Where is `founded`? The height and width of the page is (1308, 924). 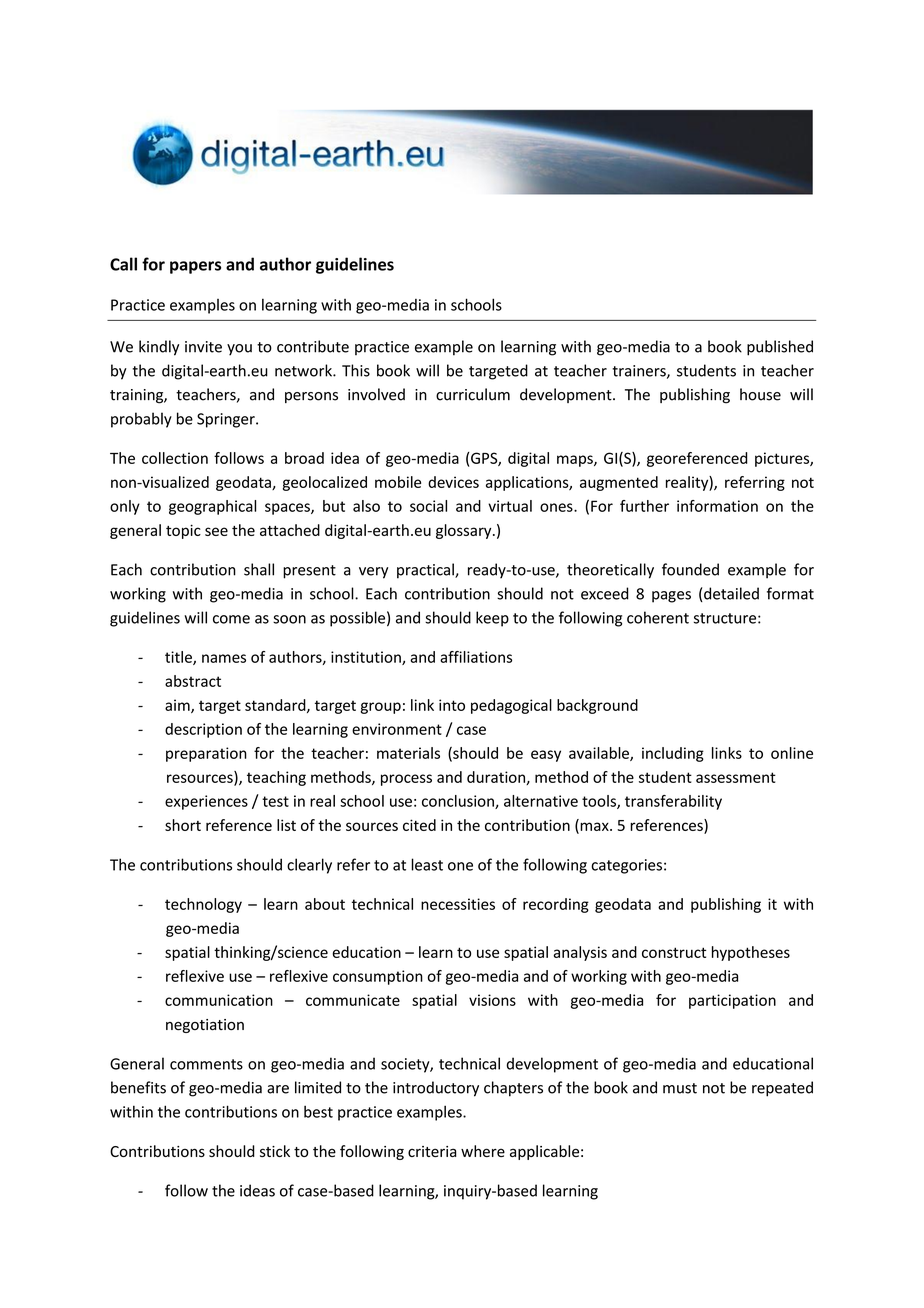
founded is located at coordinates (690, 569).
